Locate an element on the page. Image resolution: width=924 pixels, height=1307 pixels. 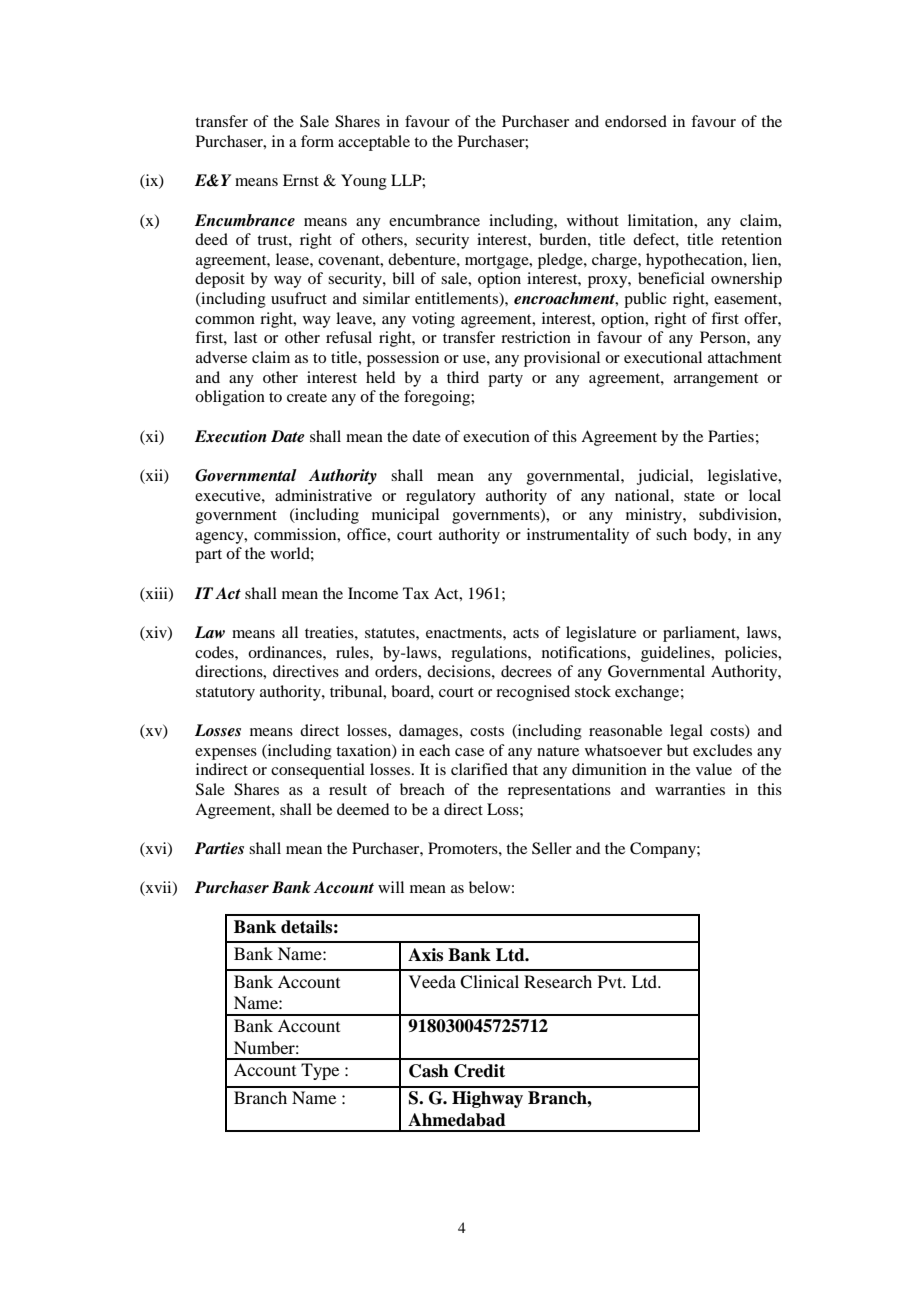
regulatory is located at coordinates (441, 497).
